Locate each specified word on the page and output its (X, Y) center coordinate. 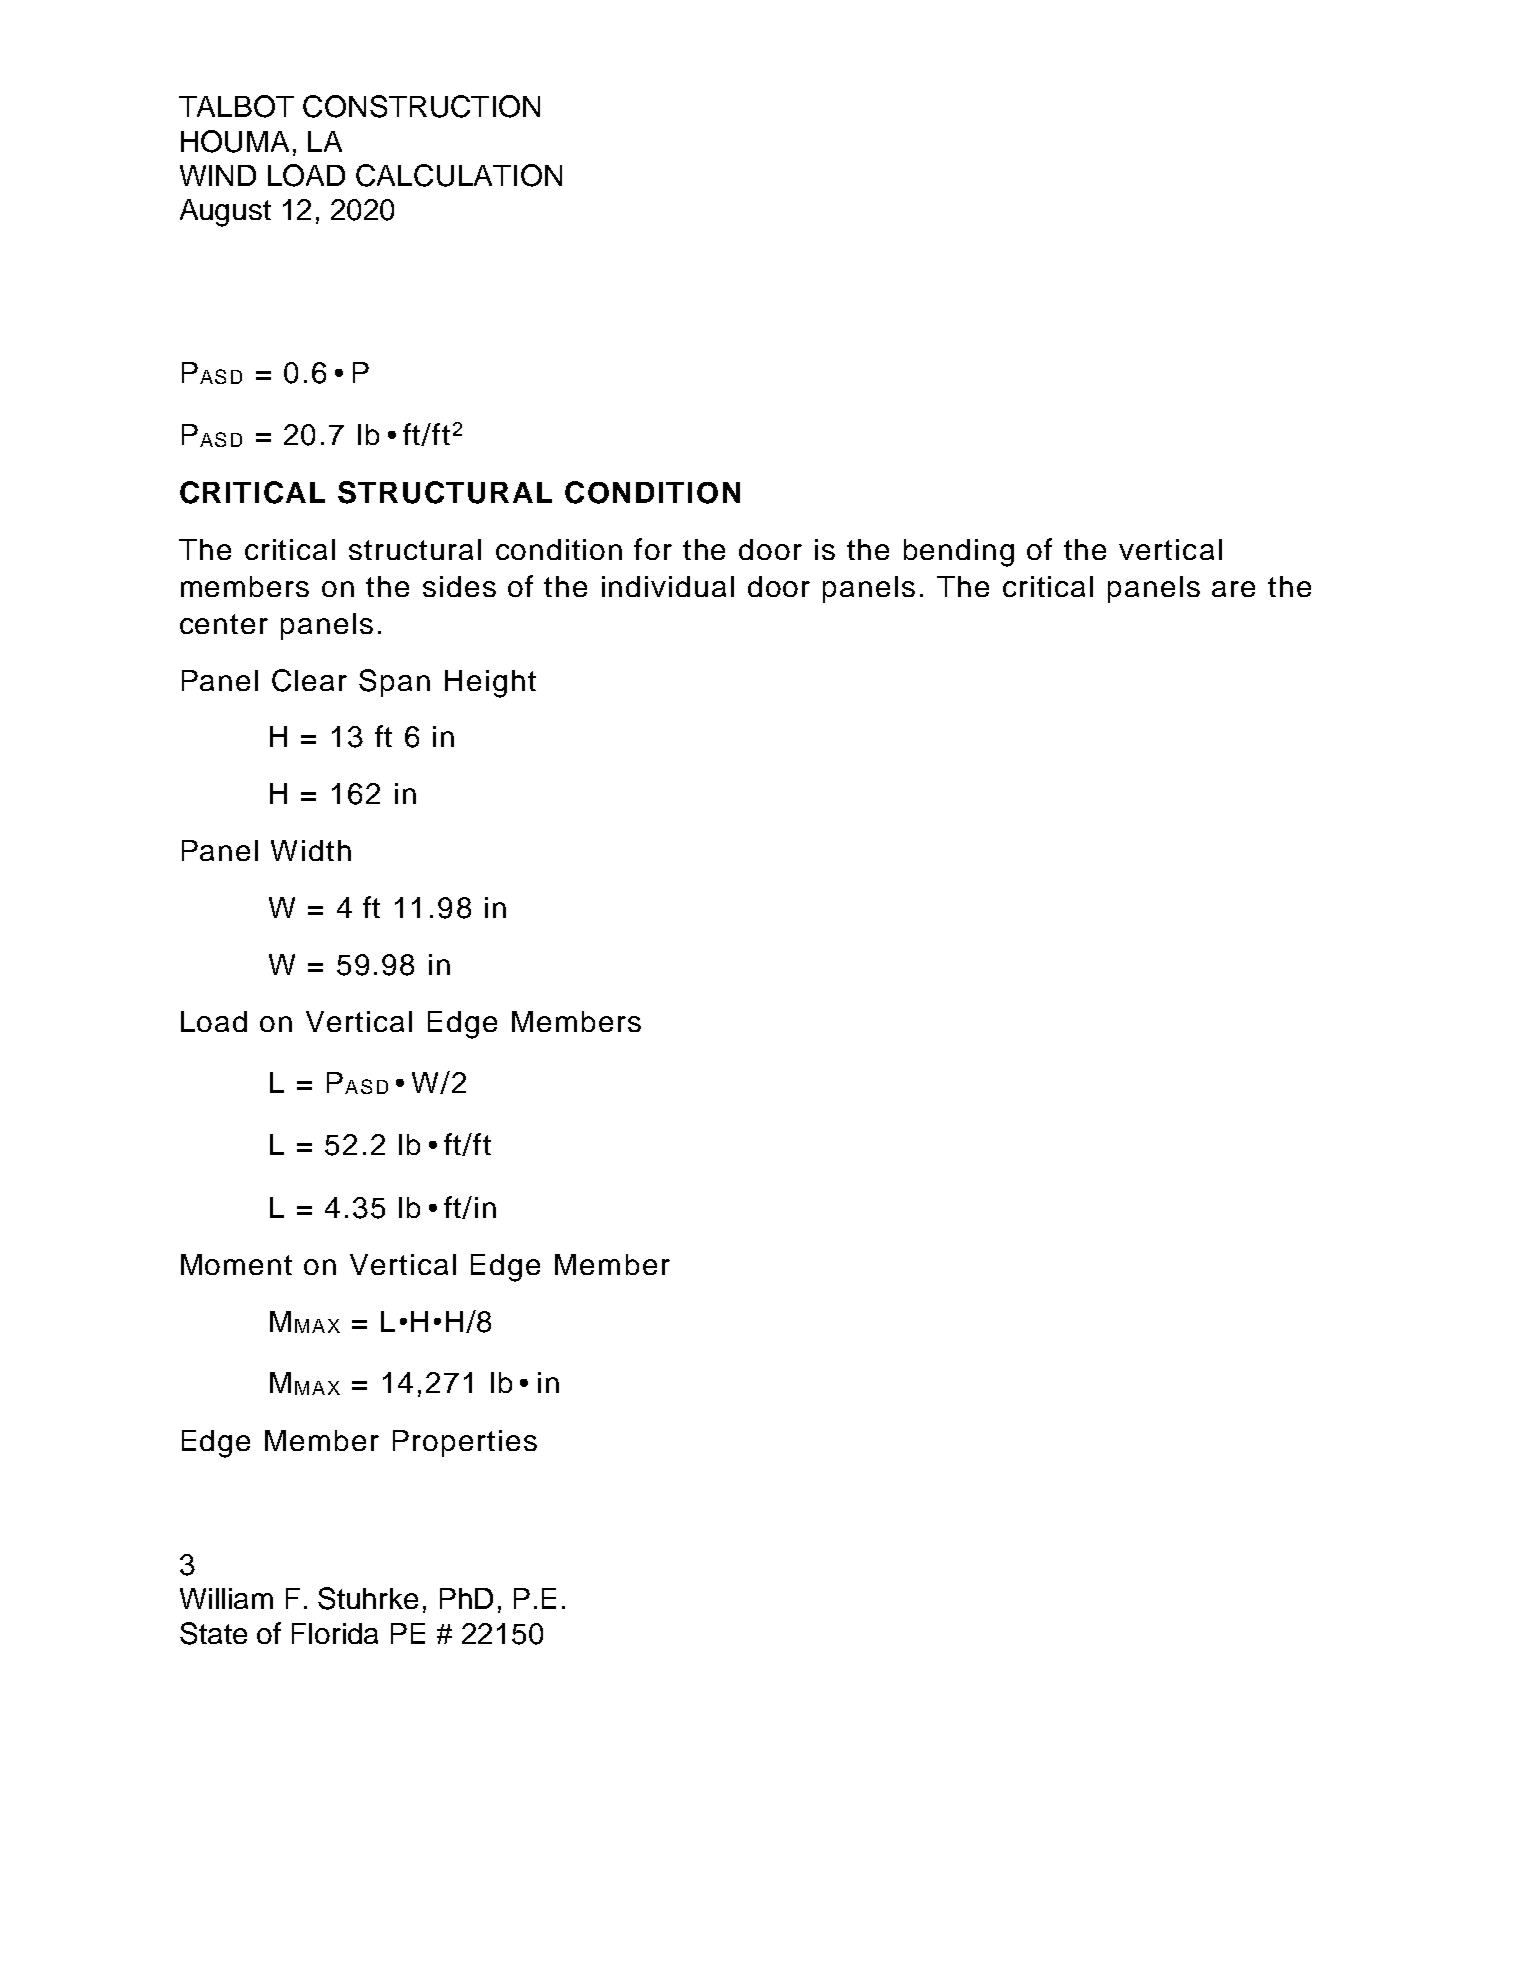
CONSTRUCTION (421, 106)
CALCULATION (459, 175)
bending (959, 553)
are (1233, 589)
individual (668, 586)
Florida (335, 1633)
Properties (465, 1443)
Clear (309, 680)
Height (490, 684)
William (226, 1598)
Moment (236, 1264)
